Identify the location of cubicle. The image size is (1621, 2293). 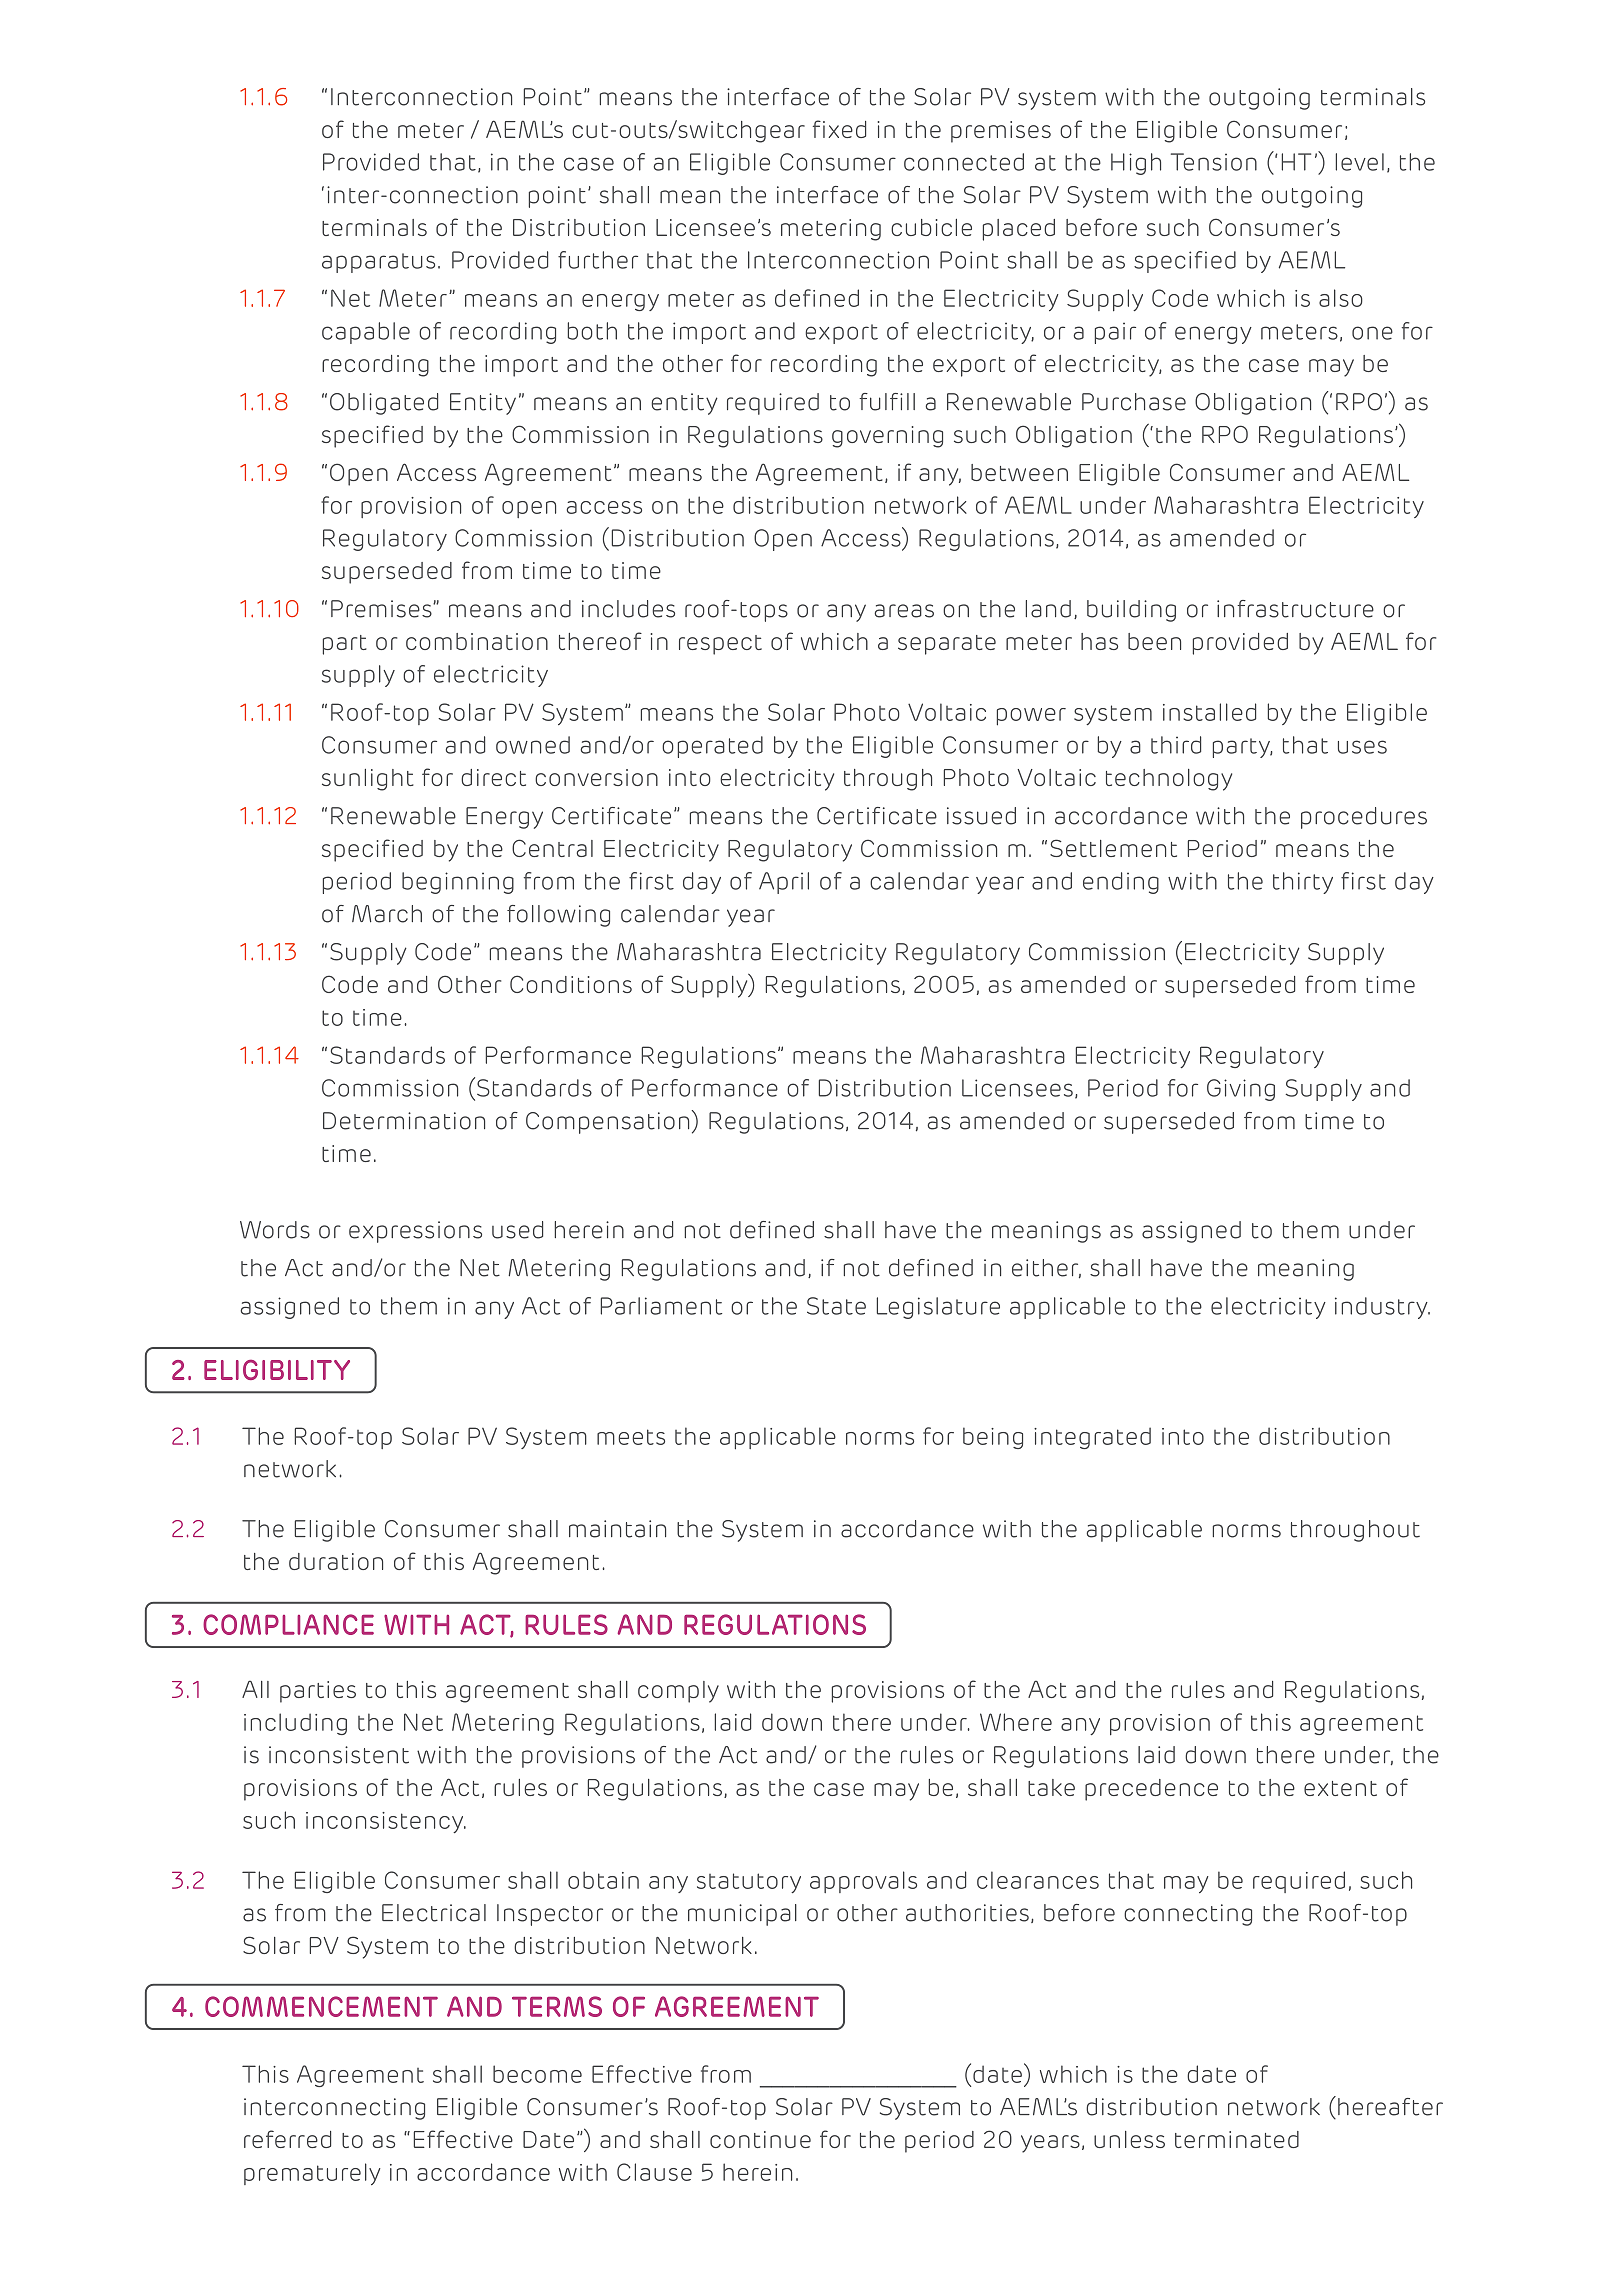
(931, 227).
